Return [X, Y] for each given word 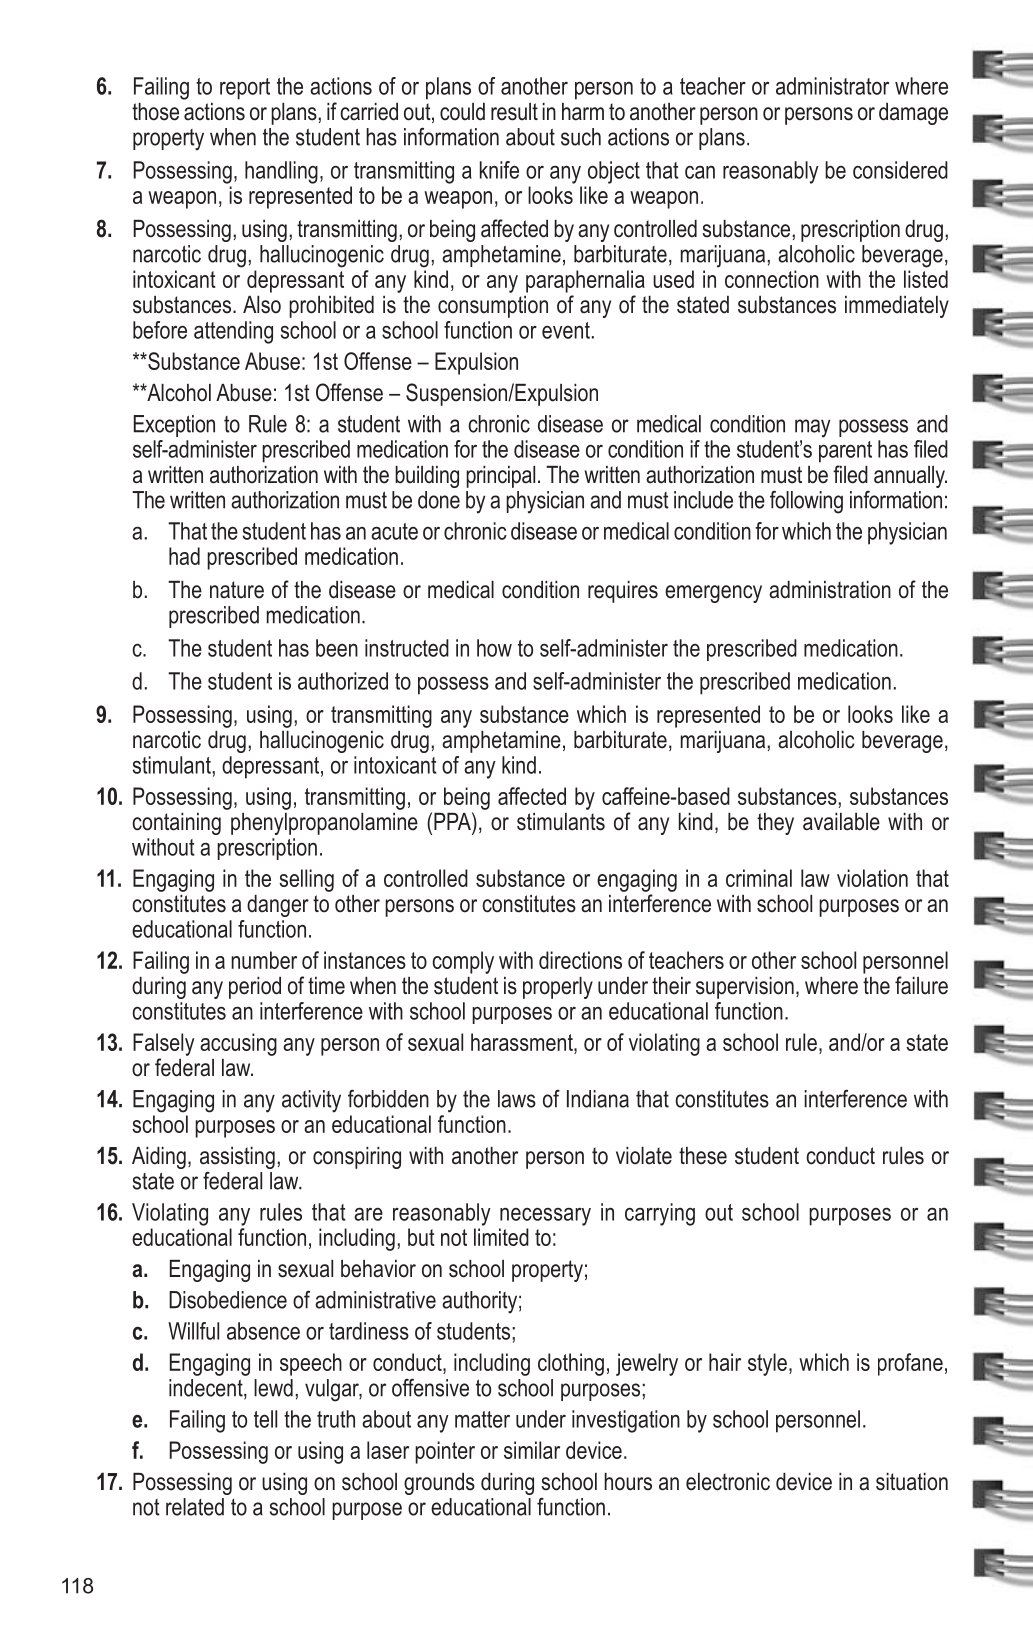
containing [176, 824]
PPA [453, 821]
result [514, 112]
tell [265, 1419]
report [245, 89]
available [841, 822]
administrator [832, 86]
